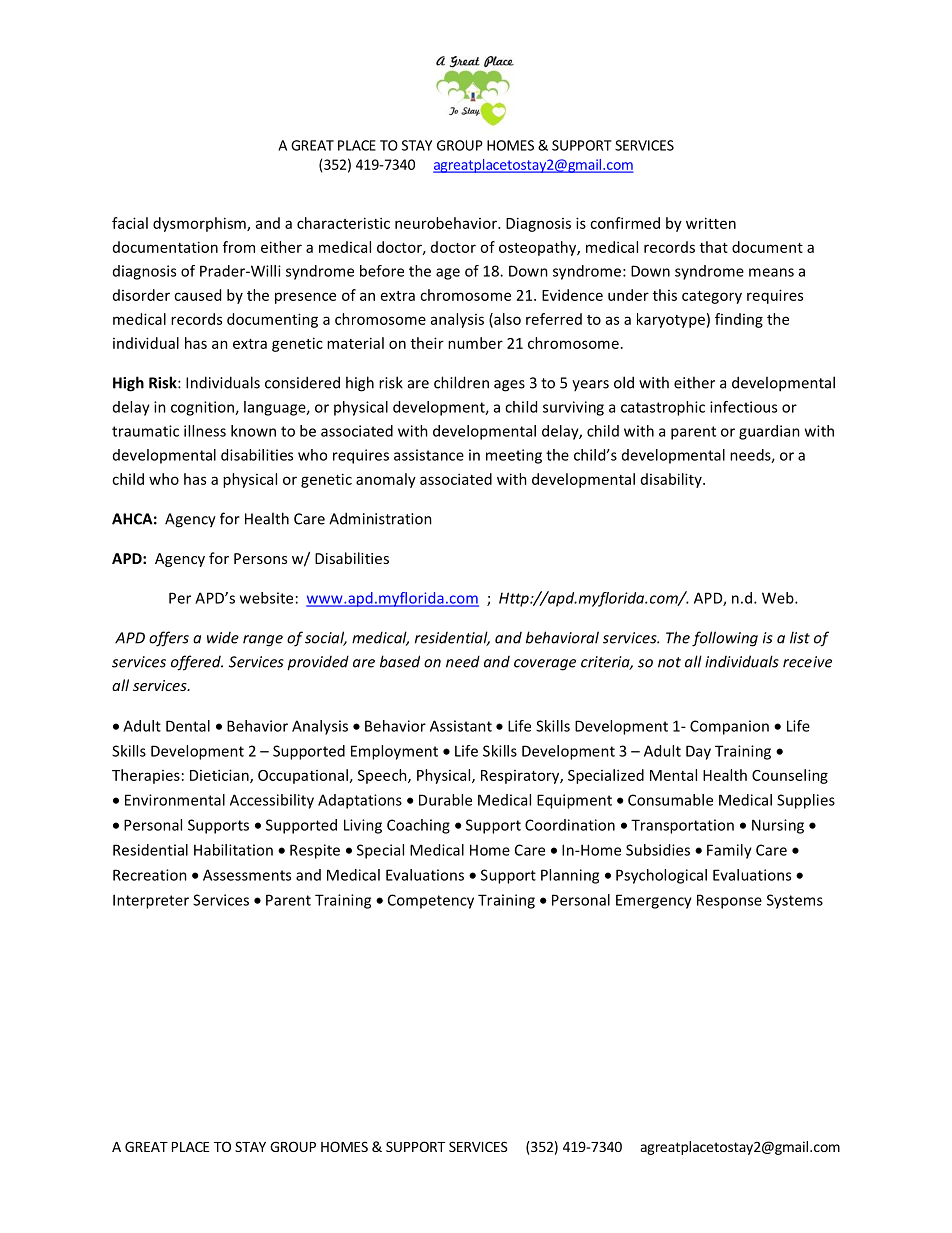  Describe the element at coordinates (205, 431) in the screenshot. I see `illness` at that location.
